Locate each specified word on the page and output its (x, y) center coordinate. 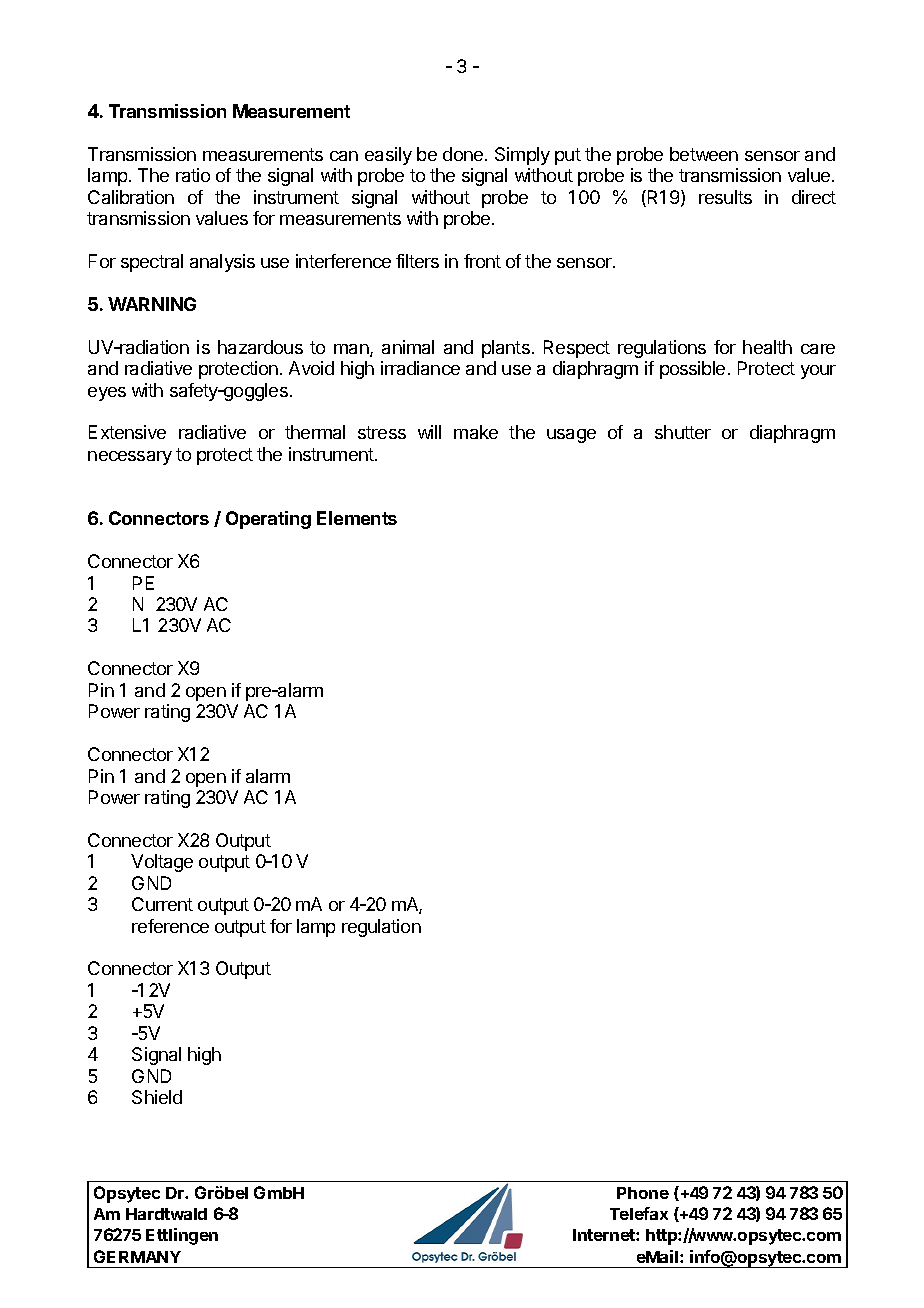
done (464, 154)
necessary (130, 458)
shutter (683, 432)
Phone (643, 1193)
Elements (357, 518)
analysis (222, 263)
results (725, 197)
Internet (605, 1235)
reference (170, 926)
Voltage (162, 863)
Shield (157, 1097)
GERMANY (137, 1256)
